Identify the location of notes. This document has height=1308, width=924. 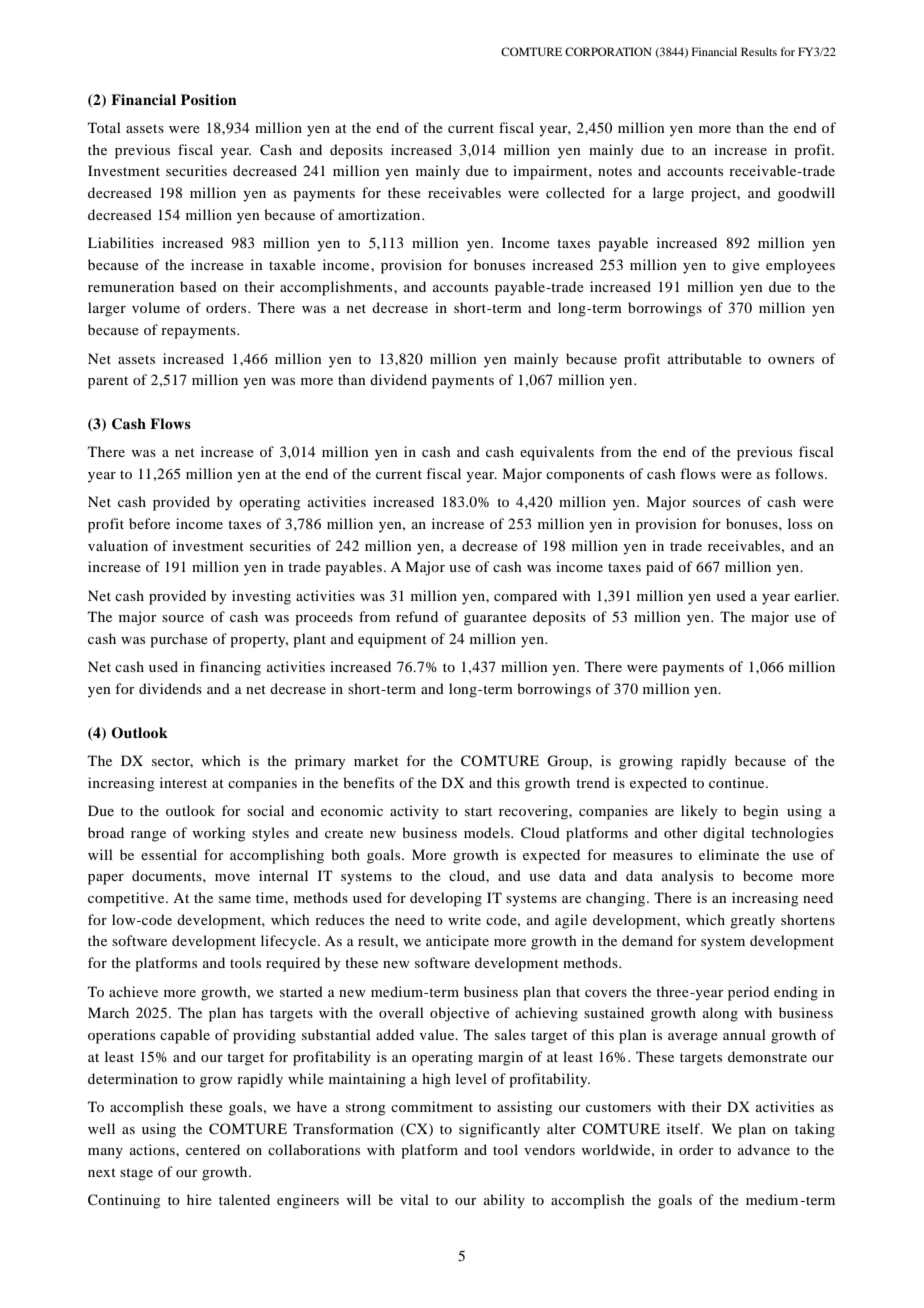
(615, 171).
